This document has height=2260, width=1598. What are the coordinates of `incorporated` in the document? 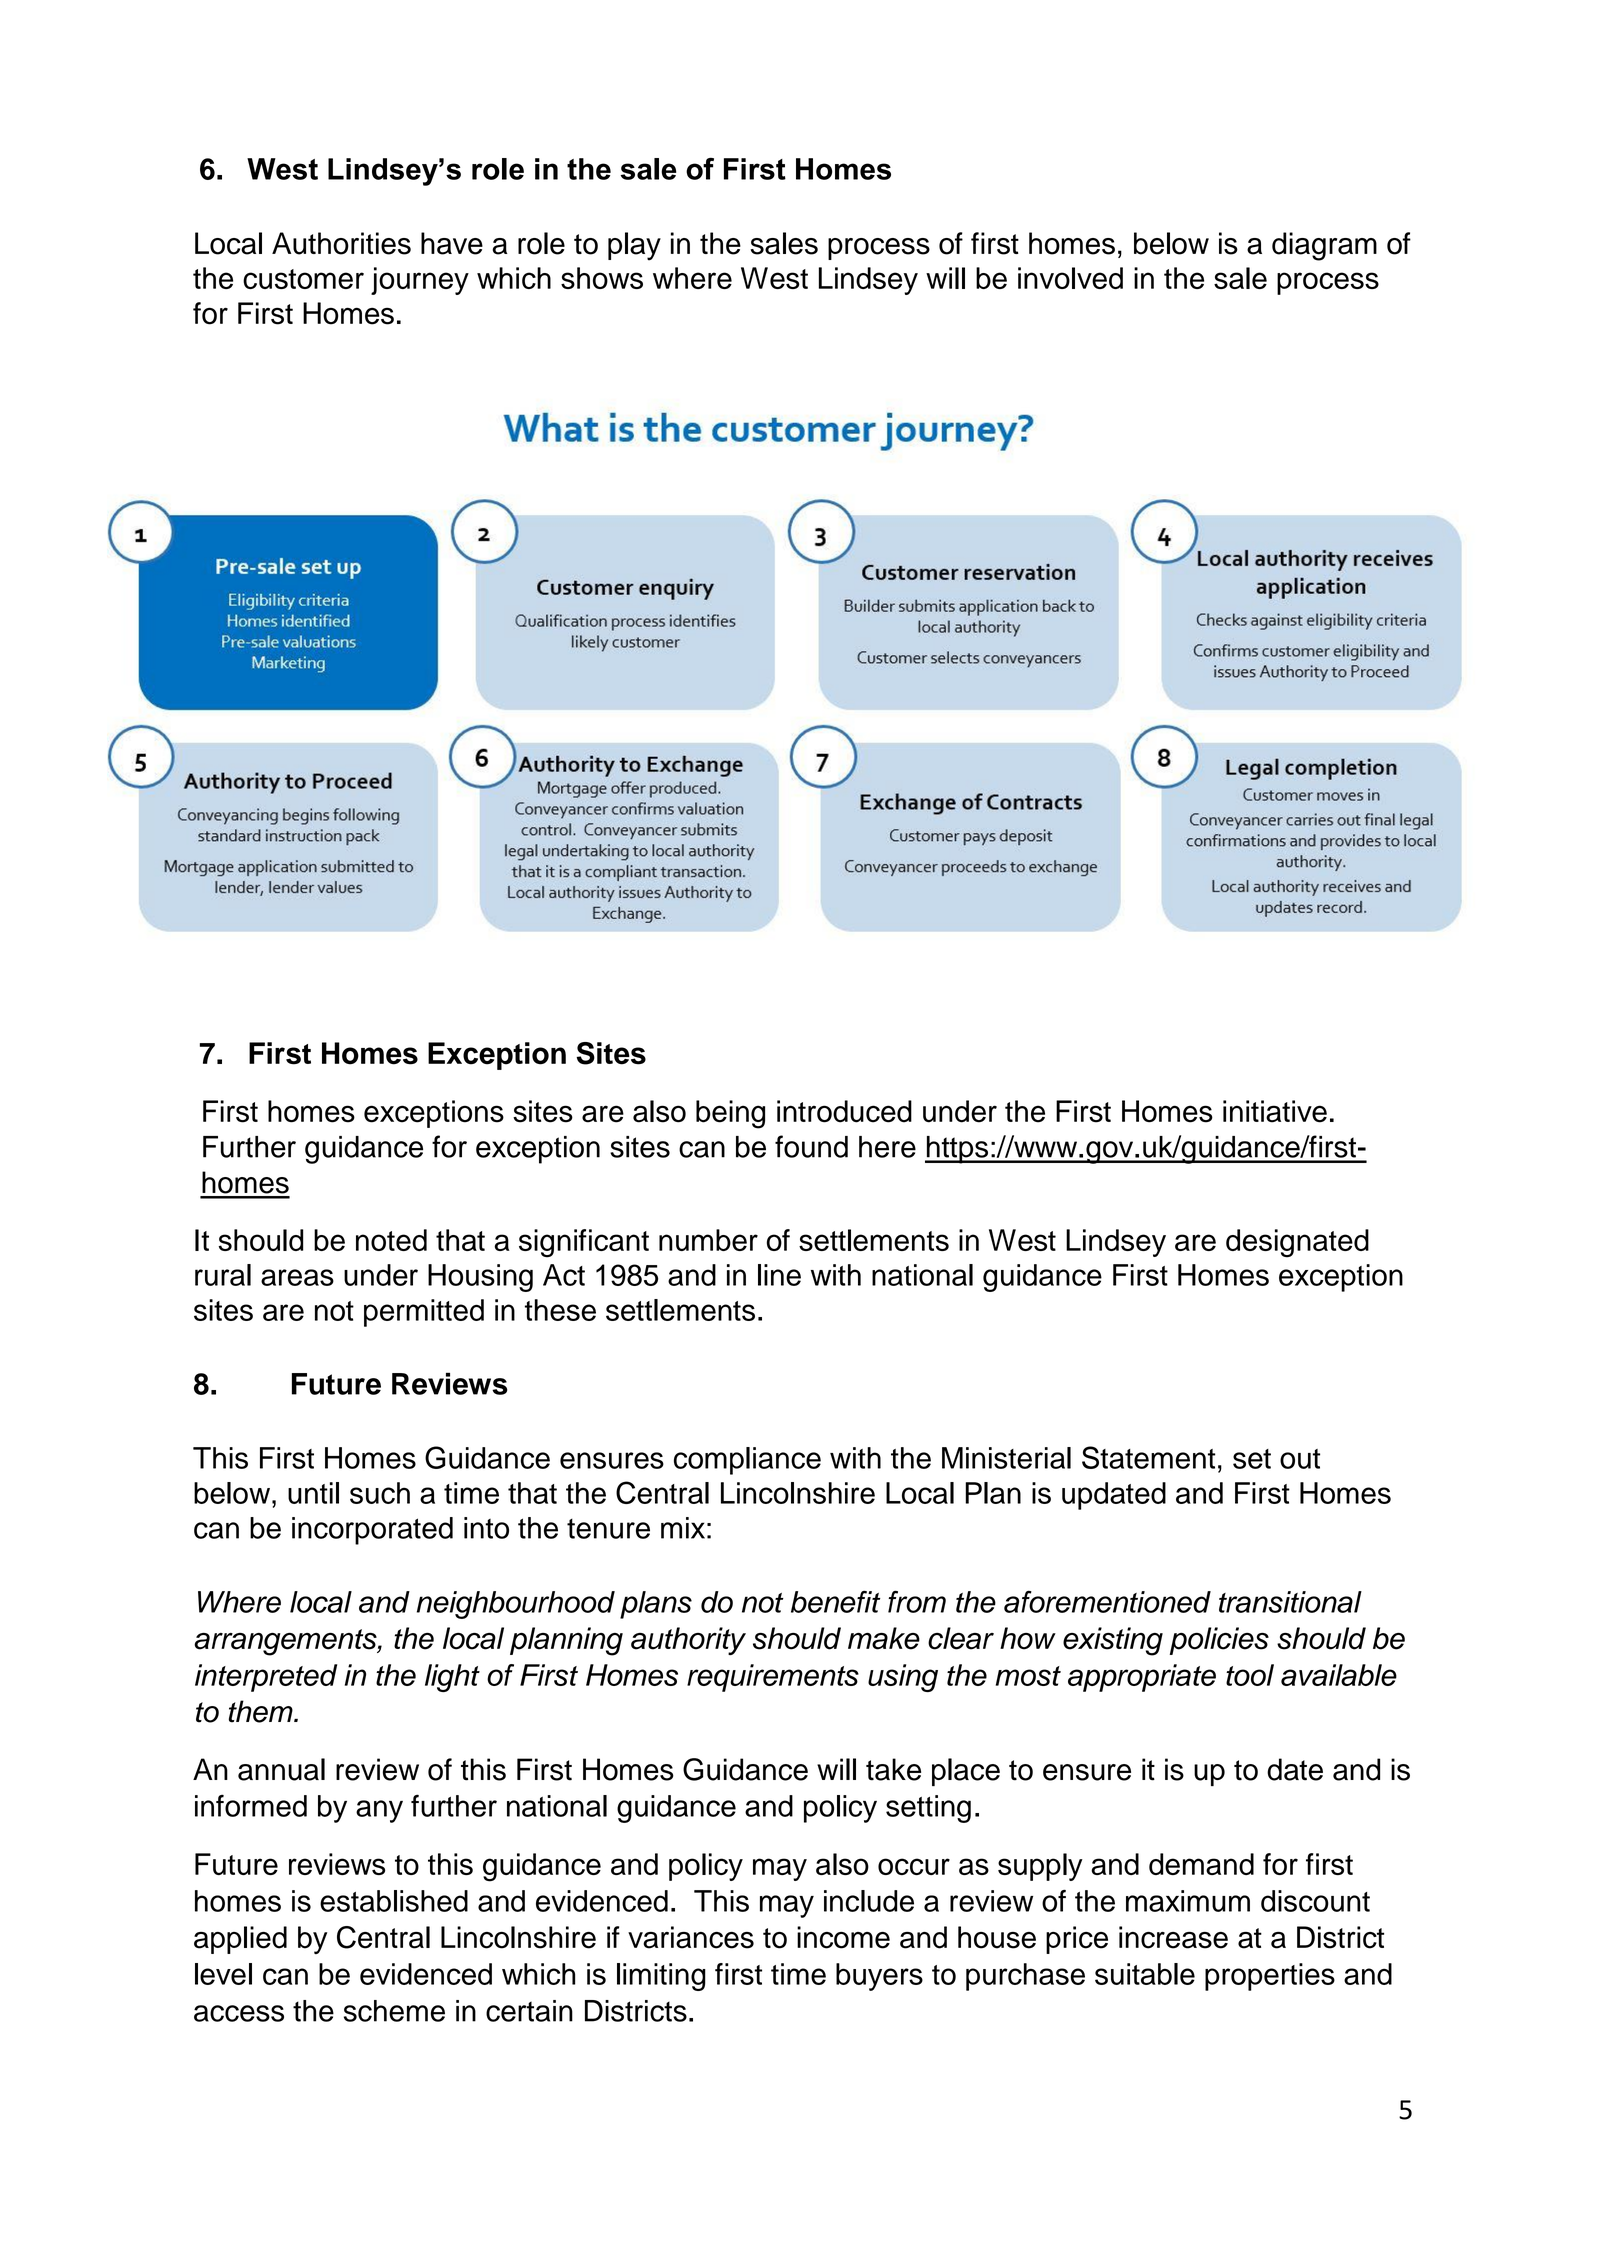 It's located at (372, 1531).
